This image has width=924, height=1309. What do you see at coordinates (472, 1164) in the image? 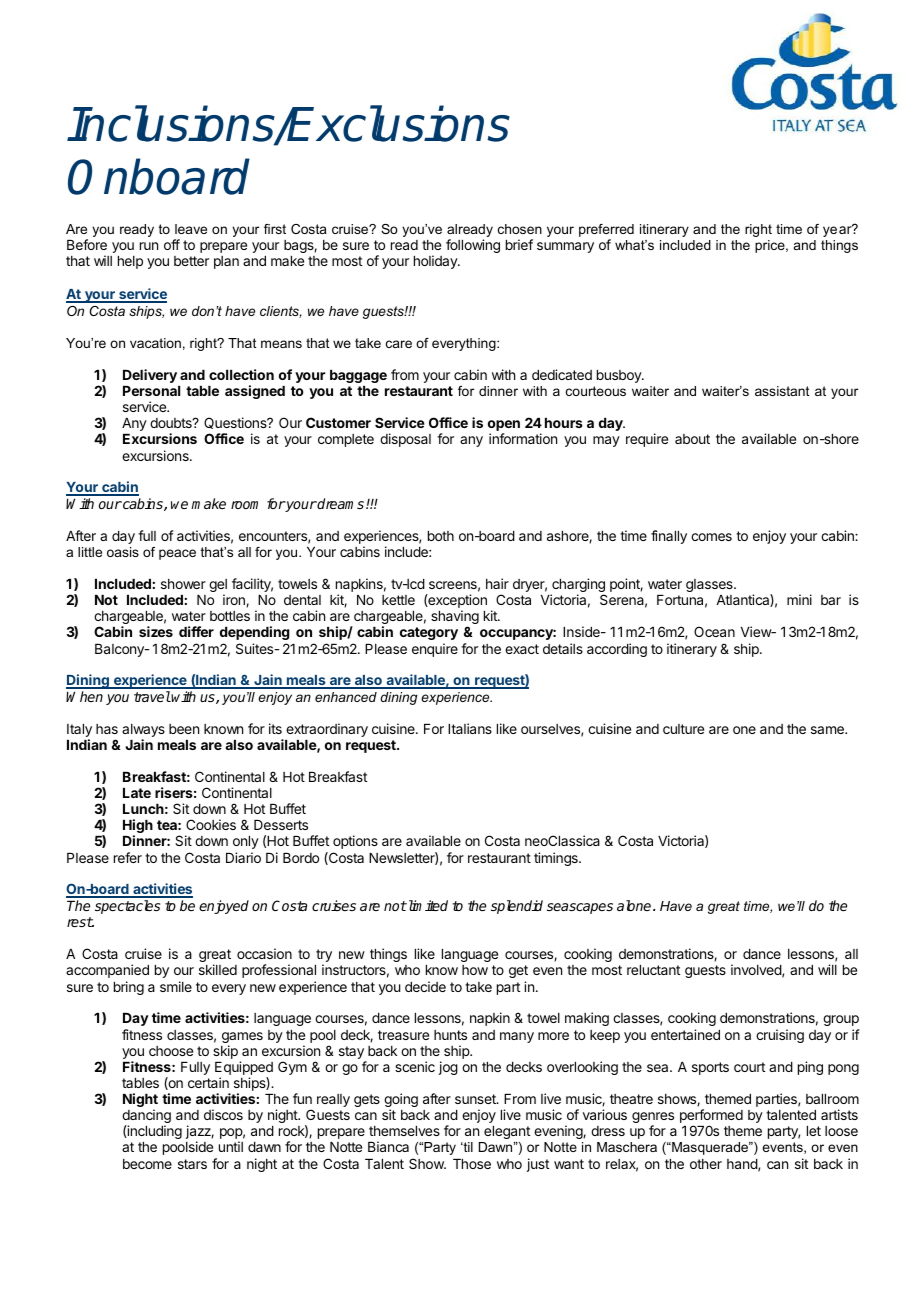
I see `Those` at bounding box center [472, 1164].
